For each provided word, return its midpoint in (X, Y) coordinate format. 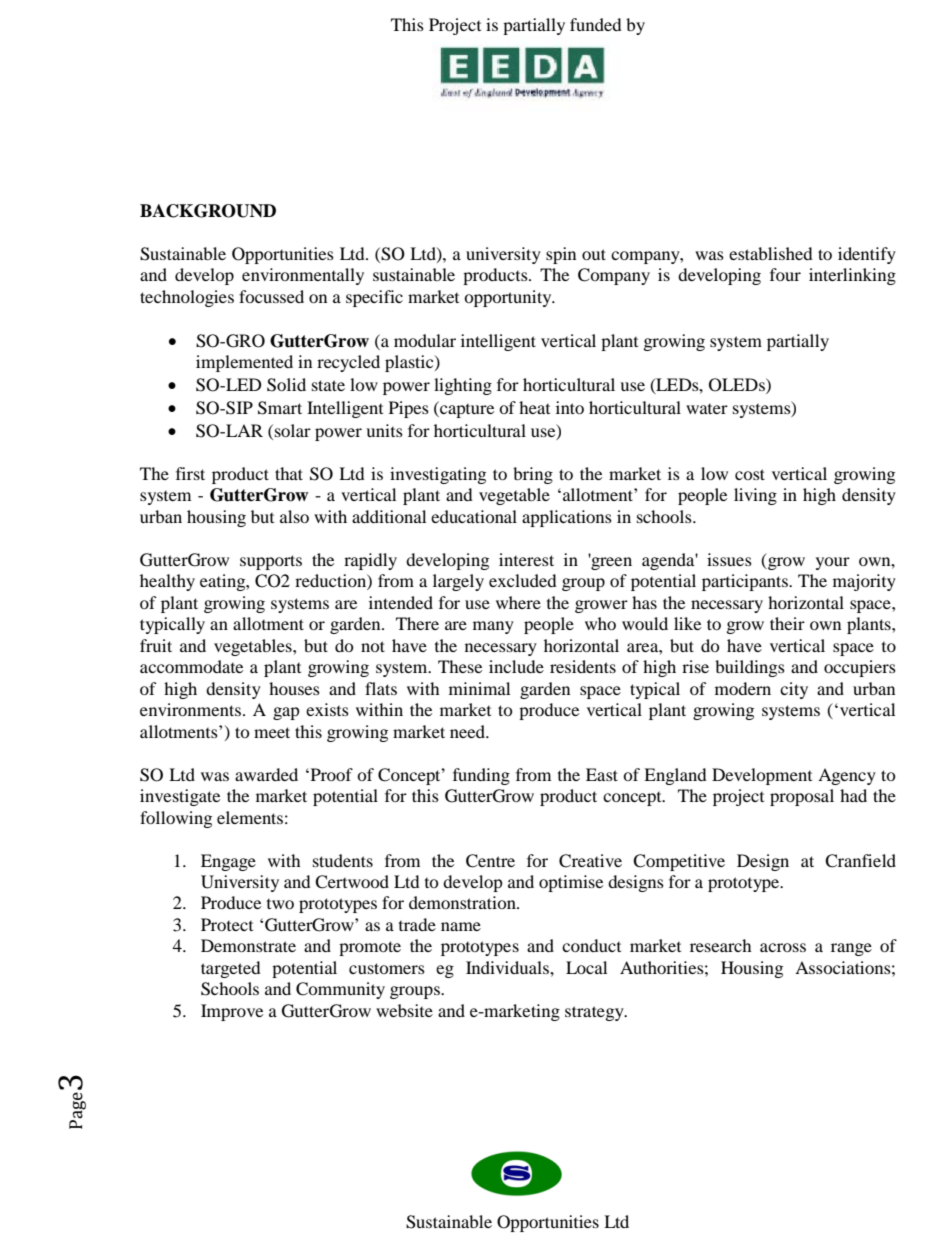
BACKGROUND (208, 211)
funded (596, 24)
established (771, 253)
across (783, 947)
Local (586, 967)
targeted (231, 969)
